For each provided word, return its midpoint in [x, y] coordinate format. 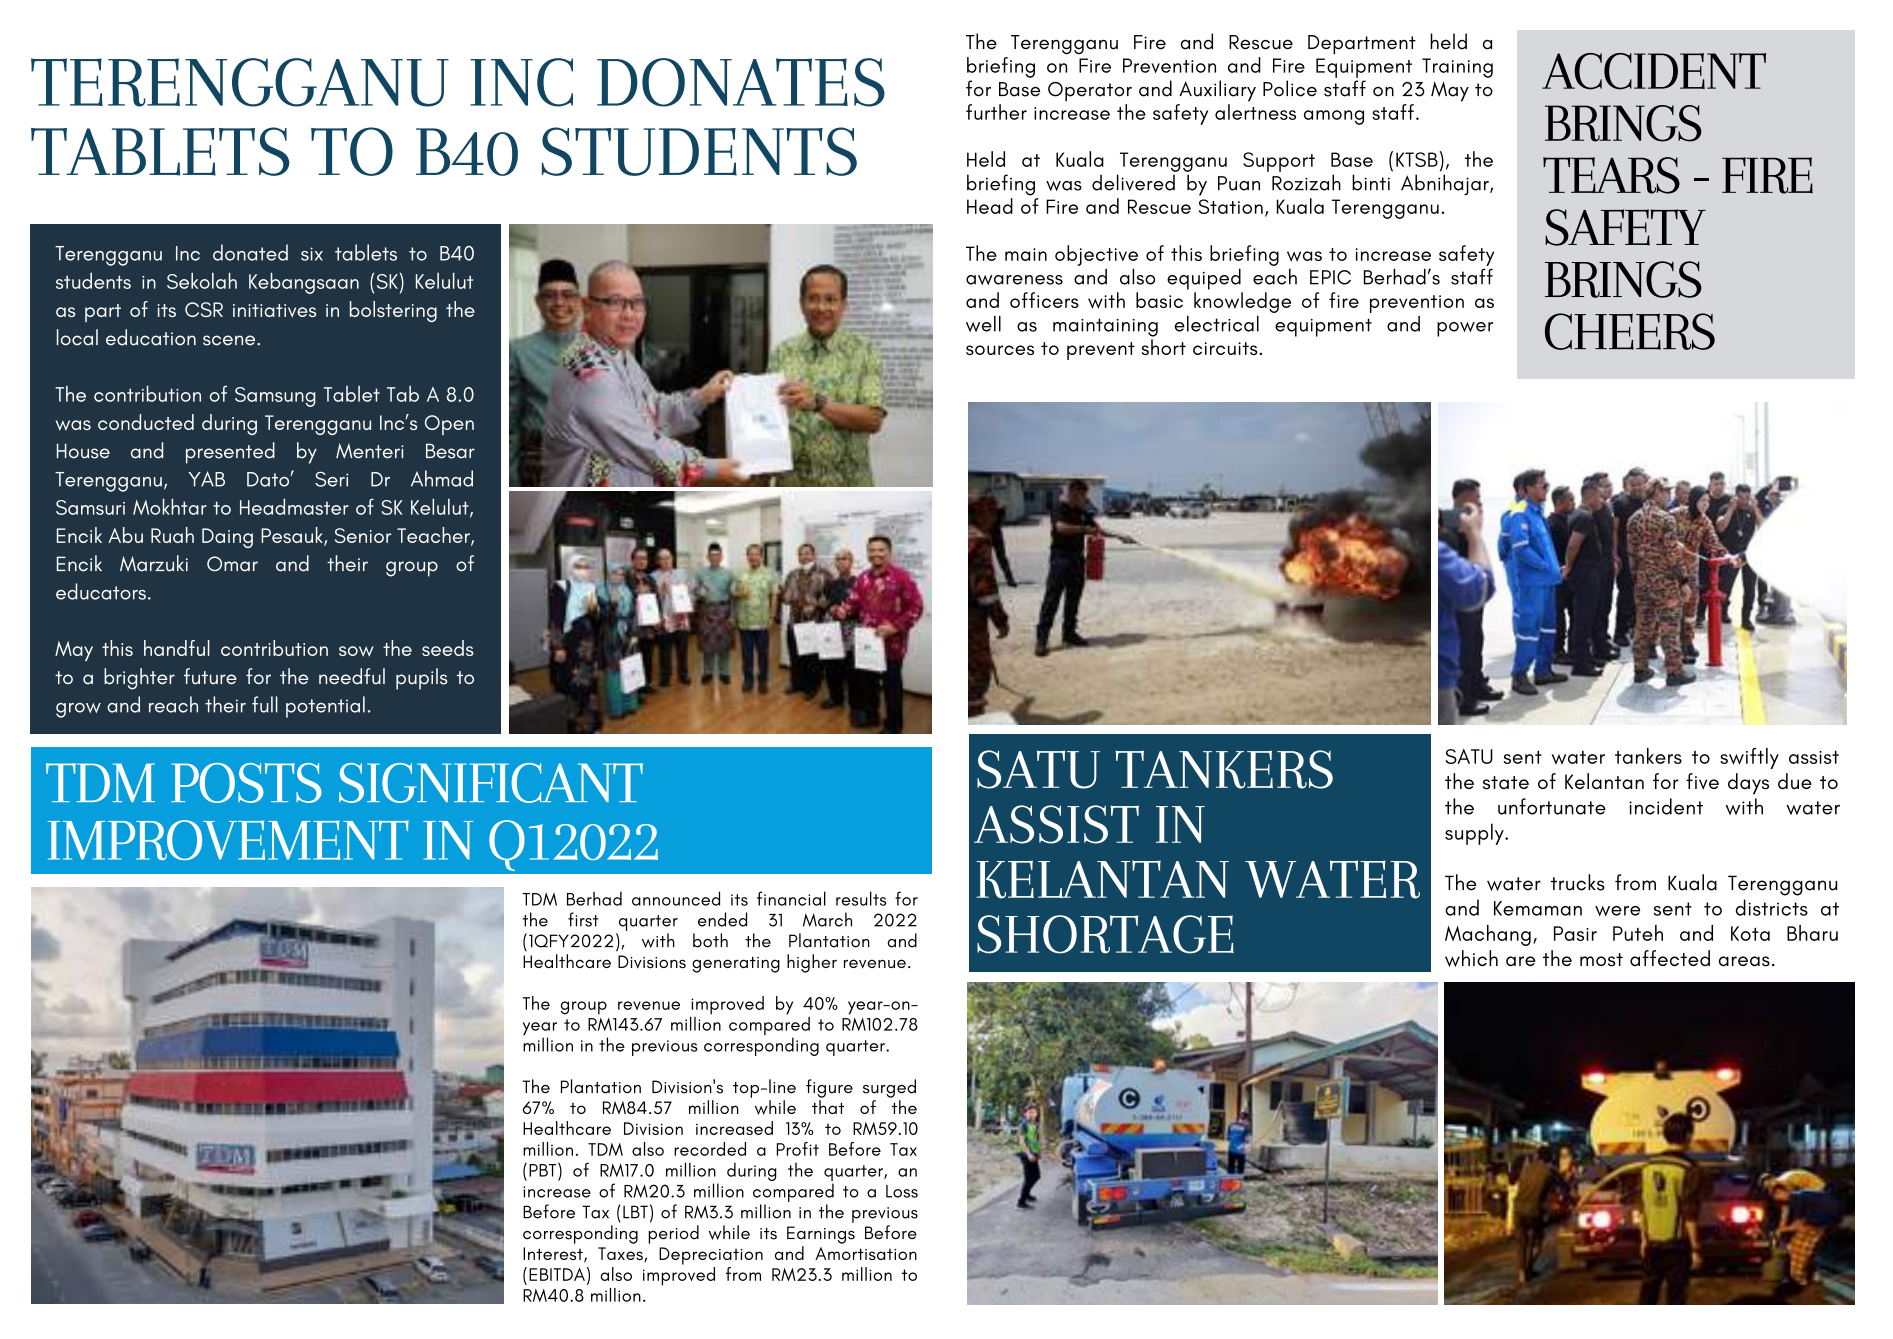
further [996, 112]
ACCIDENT [1654, 71]
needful [352, 676]
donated [250, 252]
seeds [448, 648]
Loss [902, 1191]
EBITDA [557, 1274]
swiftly [1749, 758]
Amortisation [866, 1253]
